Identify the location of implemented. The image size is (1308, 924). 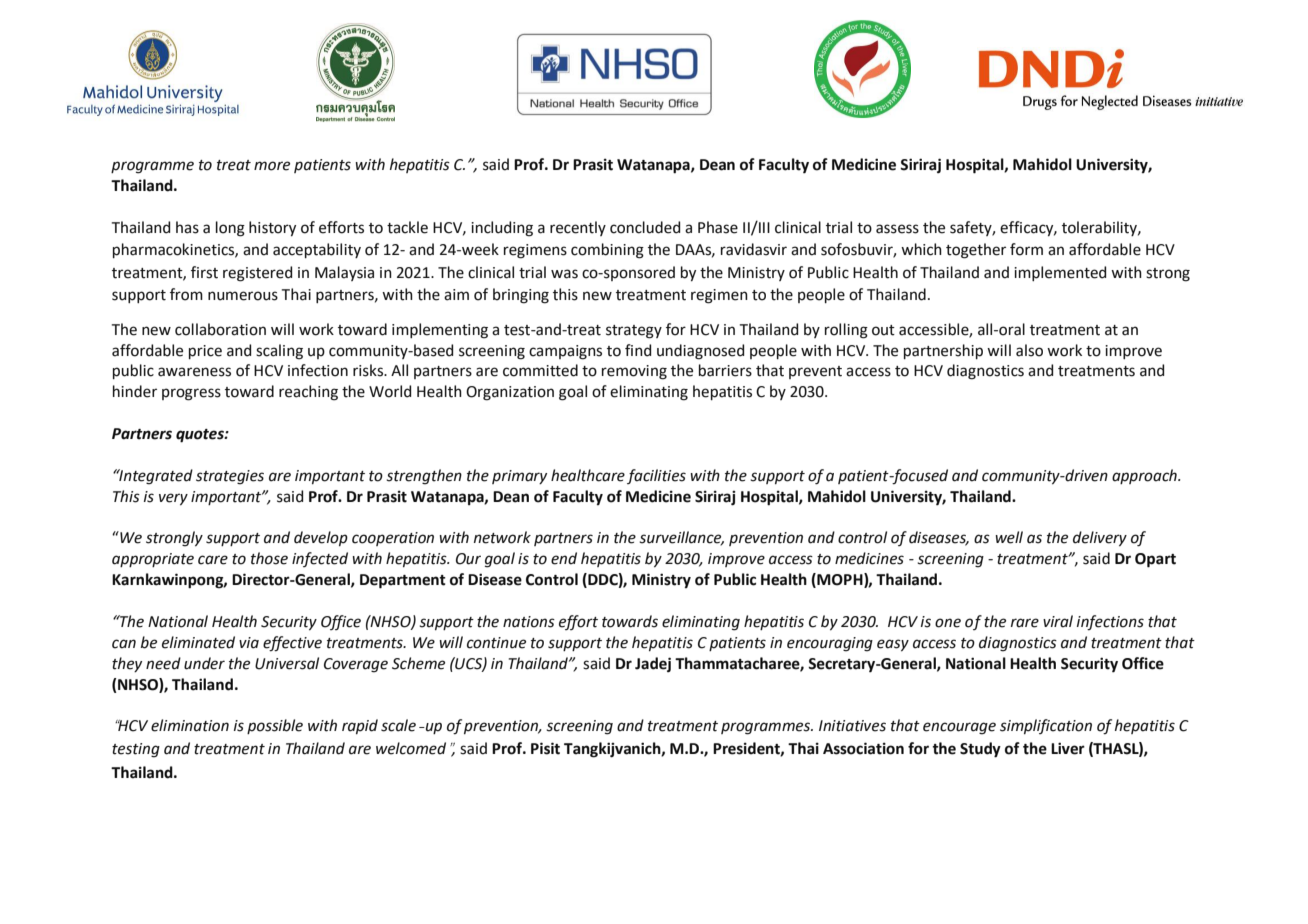
(1060, 273).
